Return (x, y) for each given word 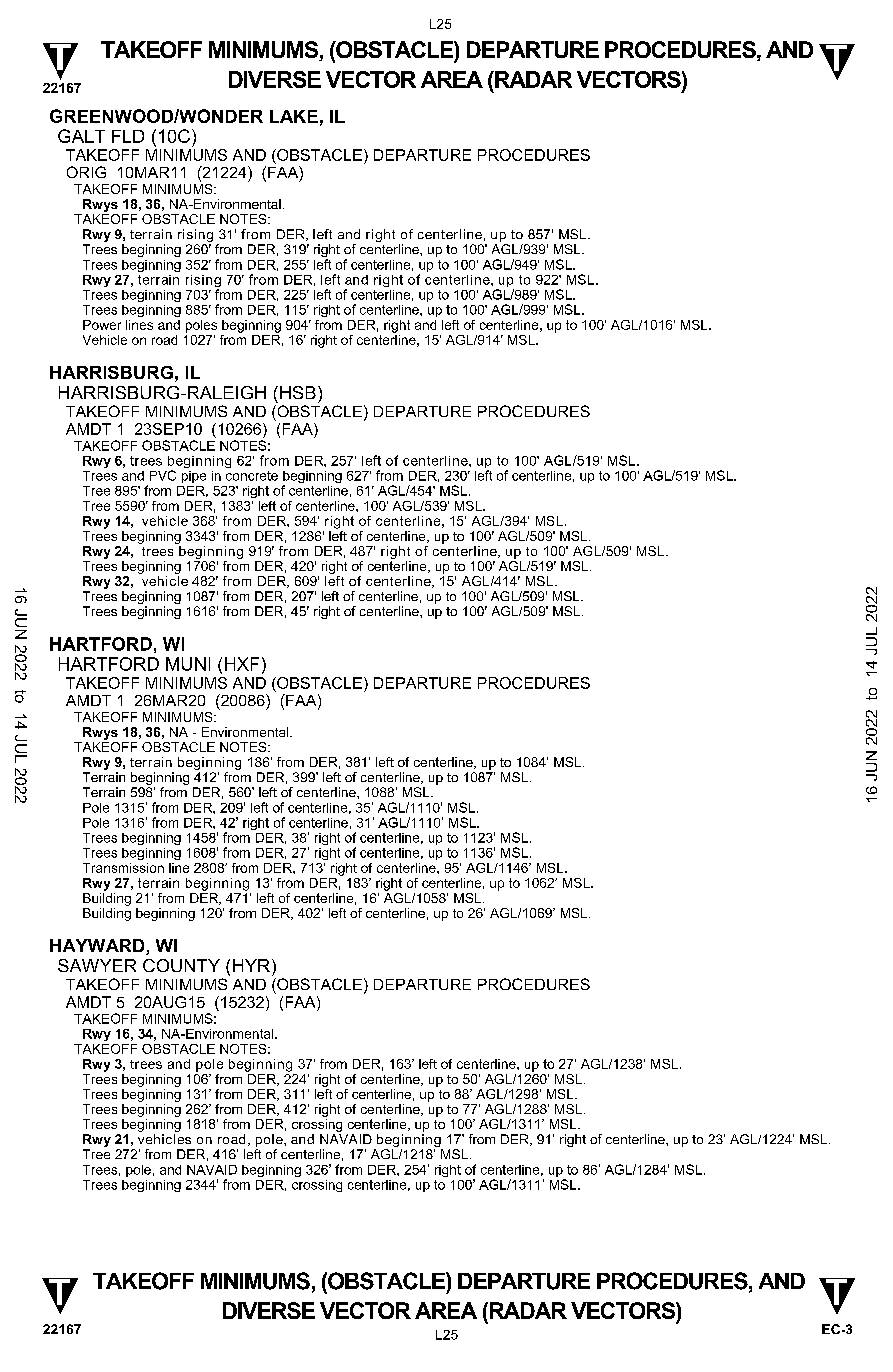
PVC (163, 475)
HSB (298, 392)
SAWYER (97, 965)
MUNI (188, 664)
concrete (252, 476)
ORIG (86, 172)
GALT (81, 136)
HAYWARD (98, 947)
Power (102, 325)
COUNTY (181, 965)
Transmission (123, 868)
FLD (128, 136)
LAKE (294, 116)
